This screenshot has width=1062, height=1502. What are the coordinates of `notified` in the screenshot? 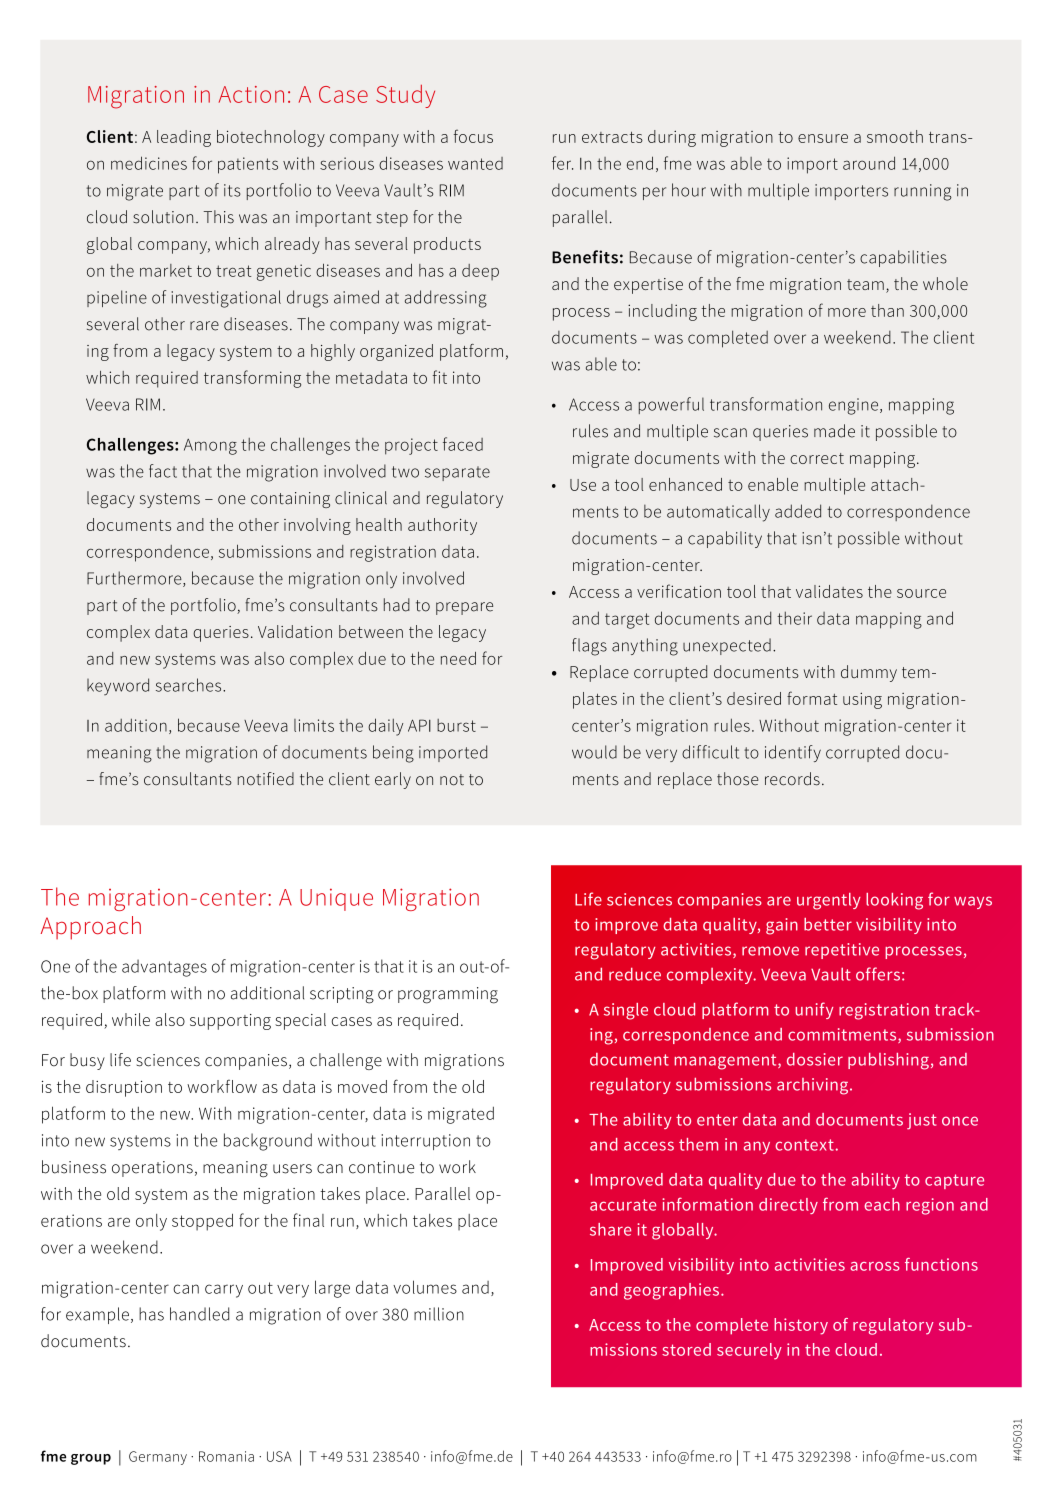 It's located at (266, 779).
